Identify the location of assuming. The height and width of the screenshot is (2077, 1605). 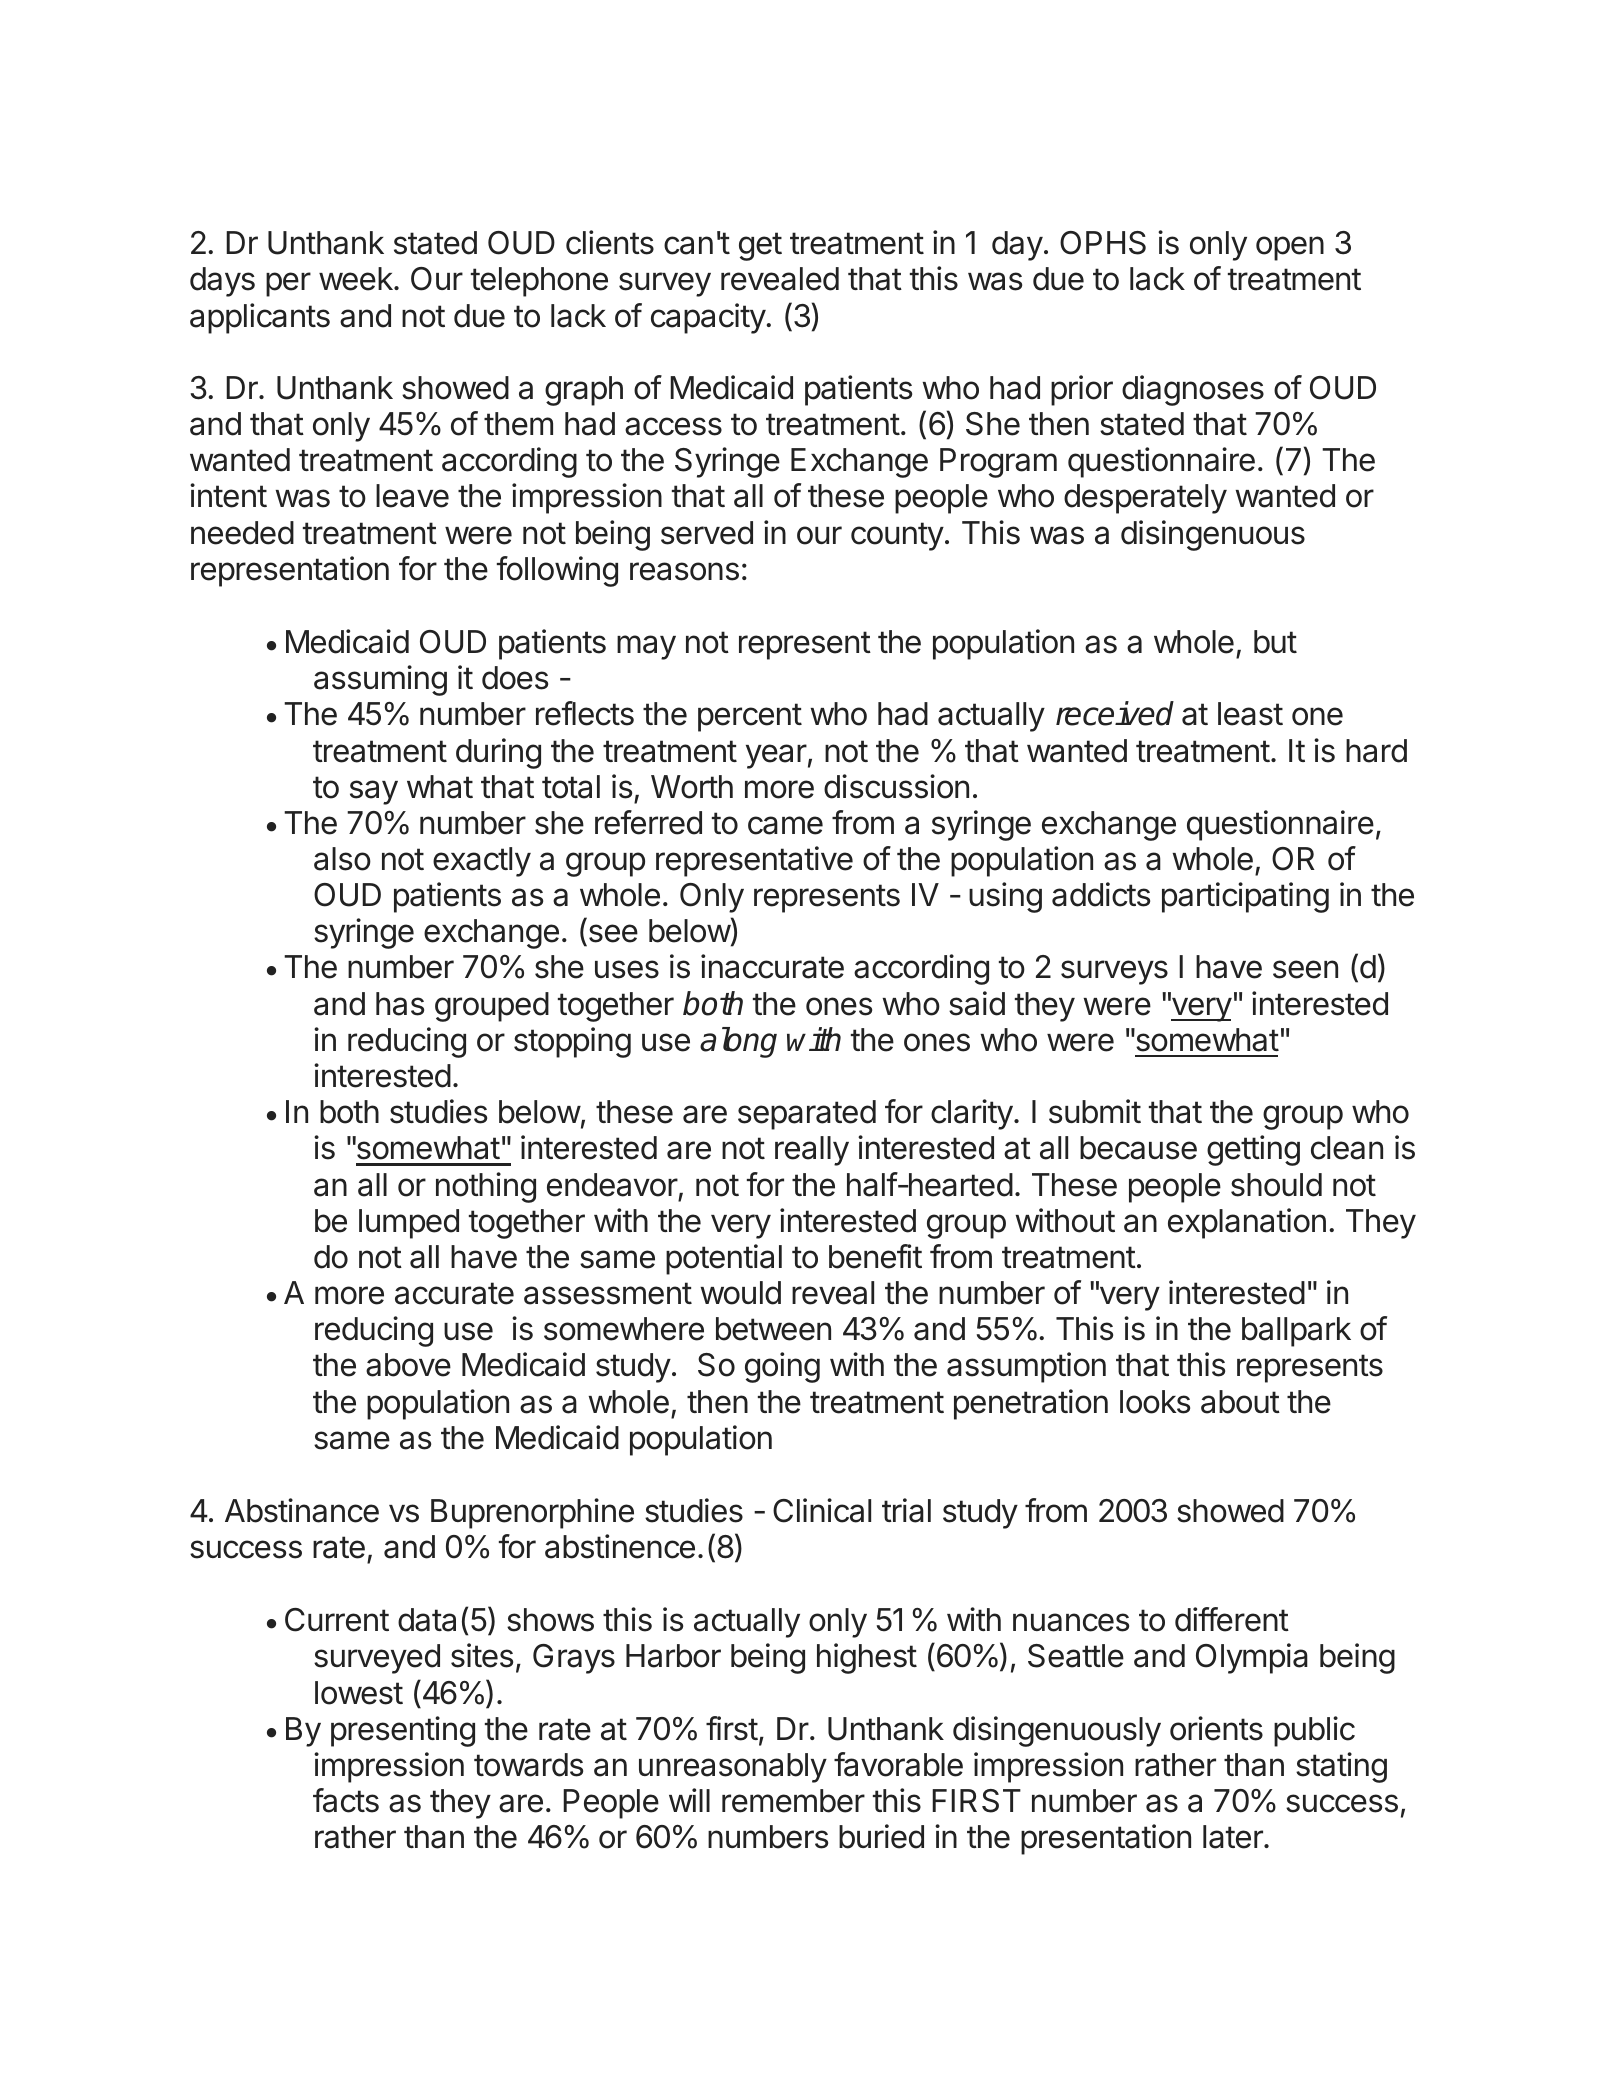
(380, 680).
